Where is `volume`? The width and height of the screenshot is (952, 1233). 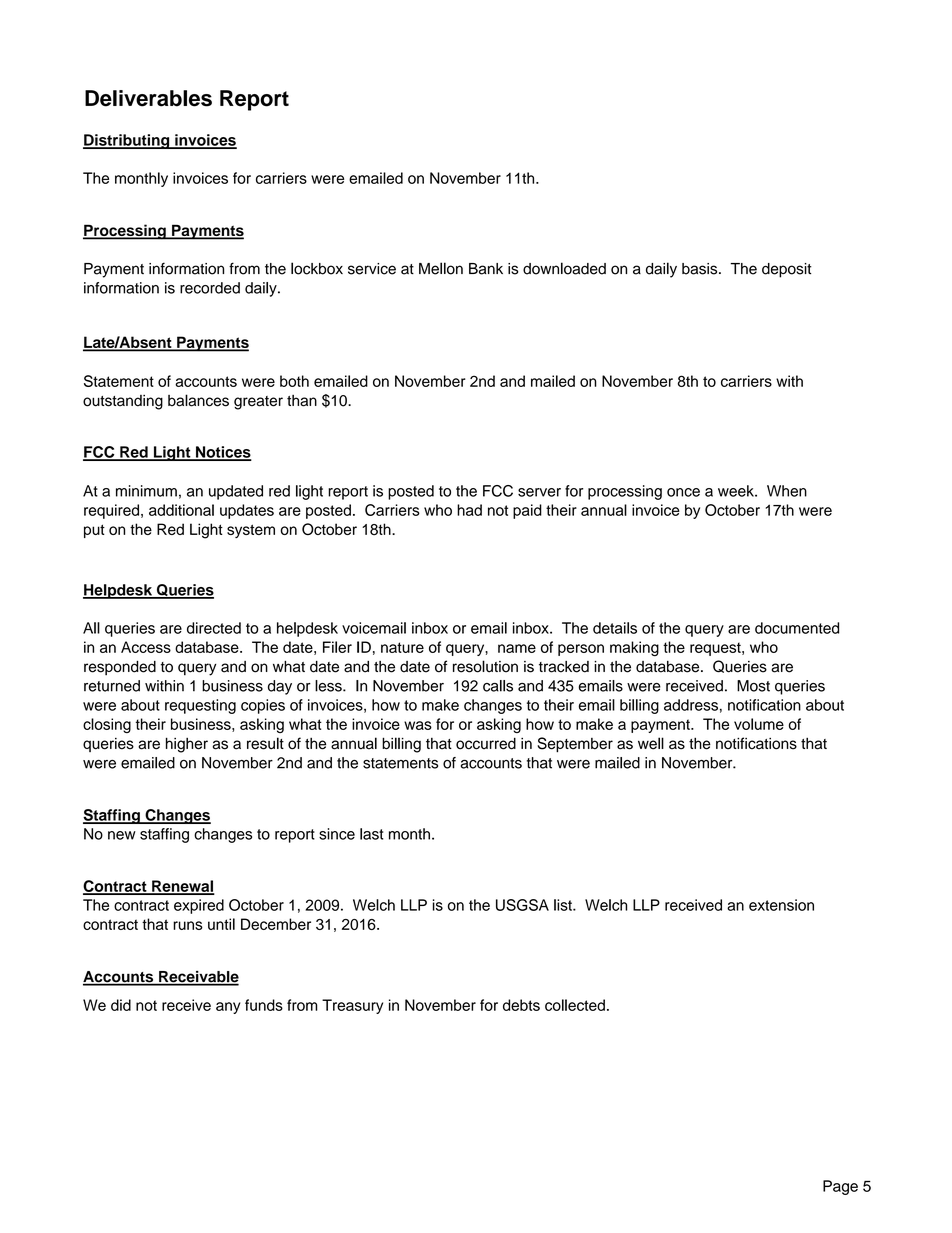 volume is located at coordinates (759, 724).
